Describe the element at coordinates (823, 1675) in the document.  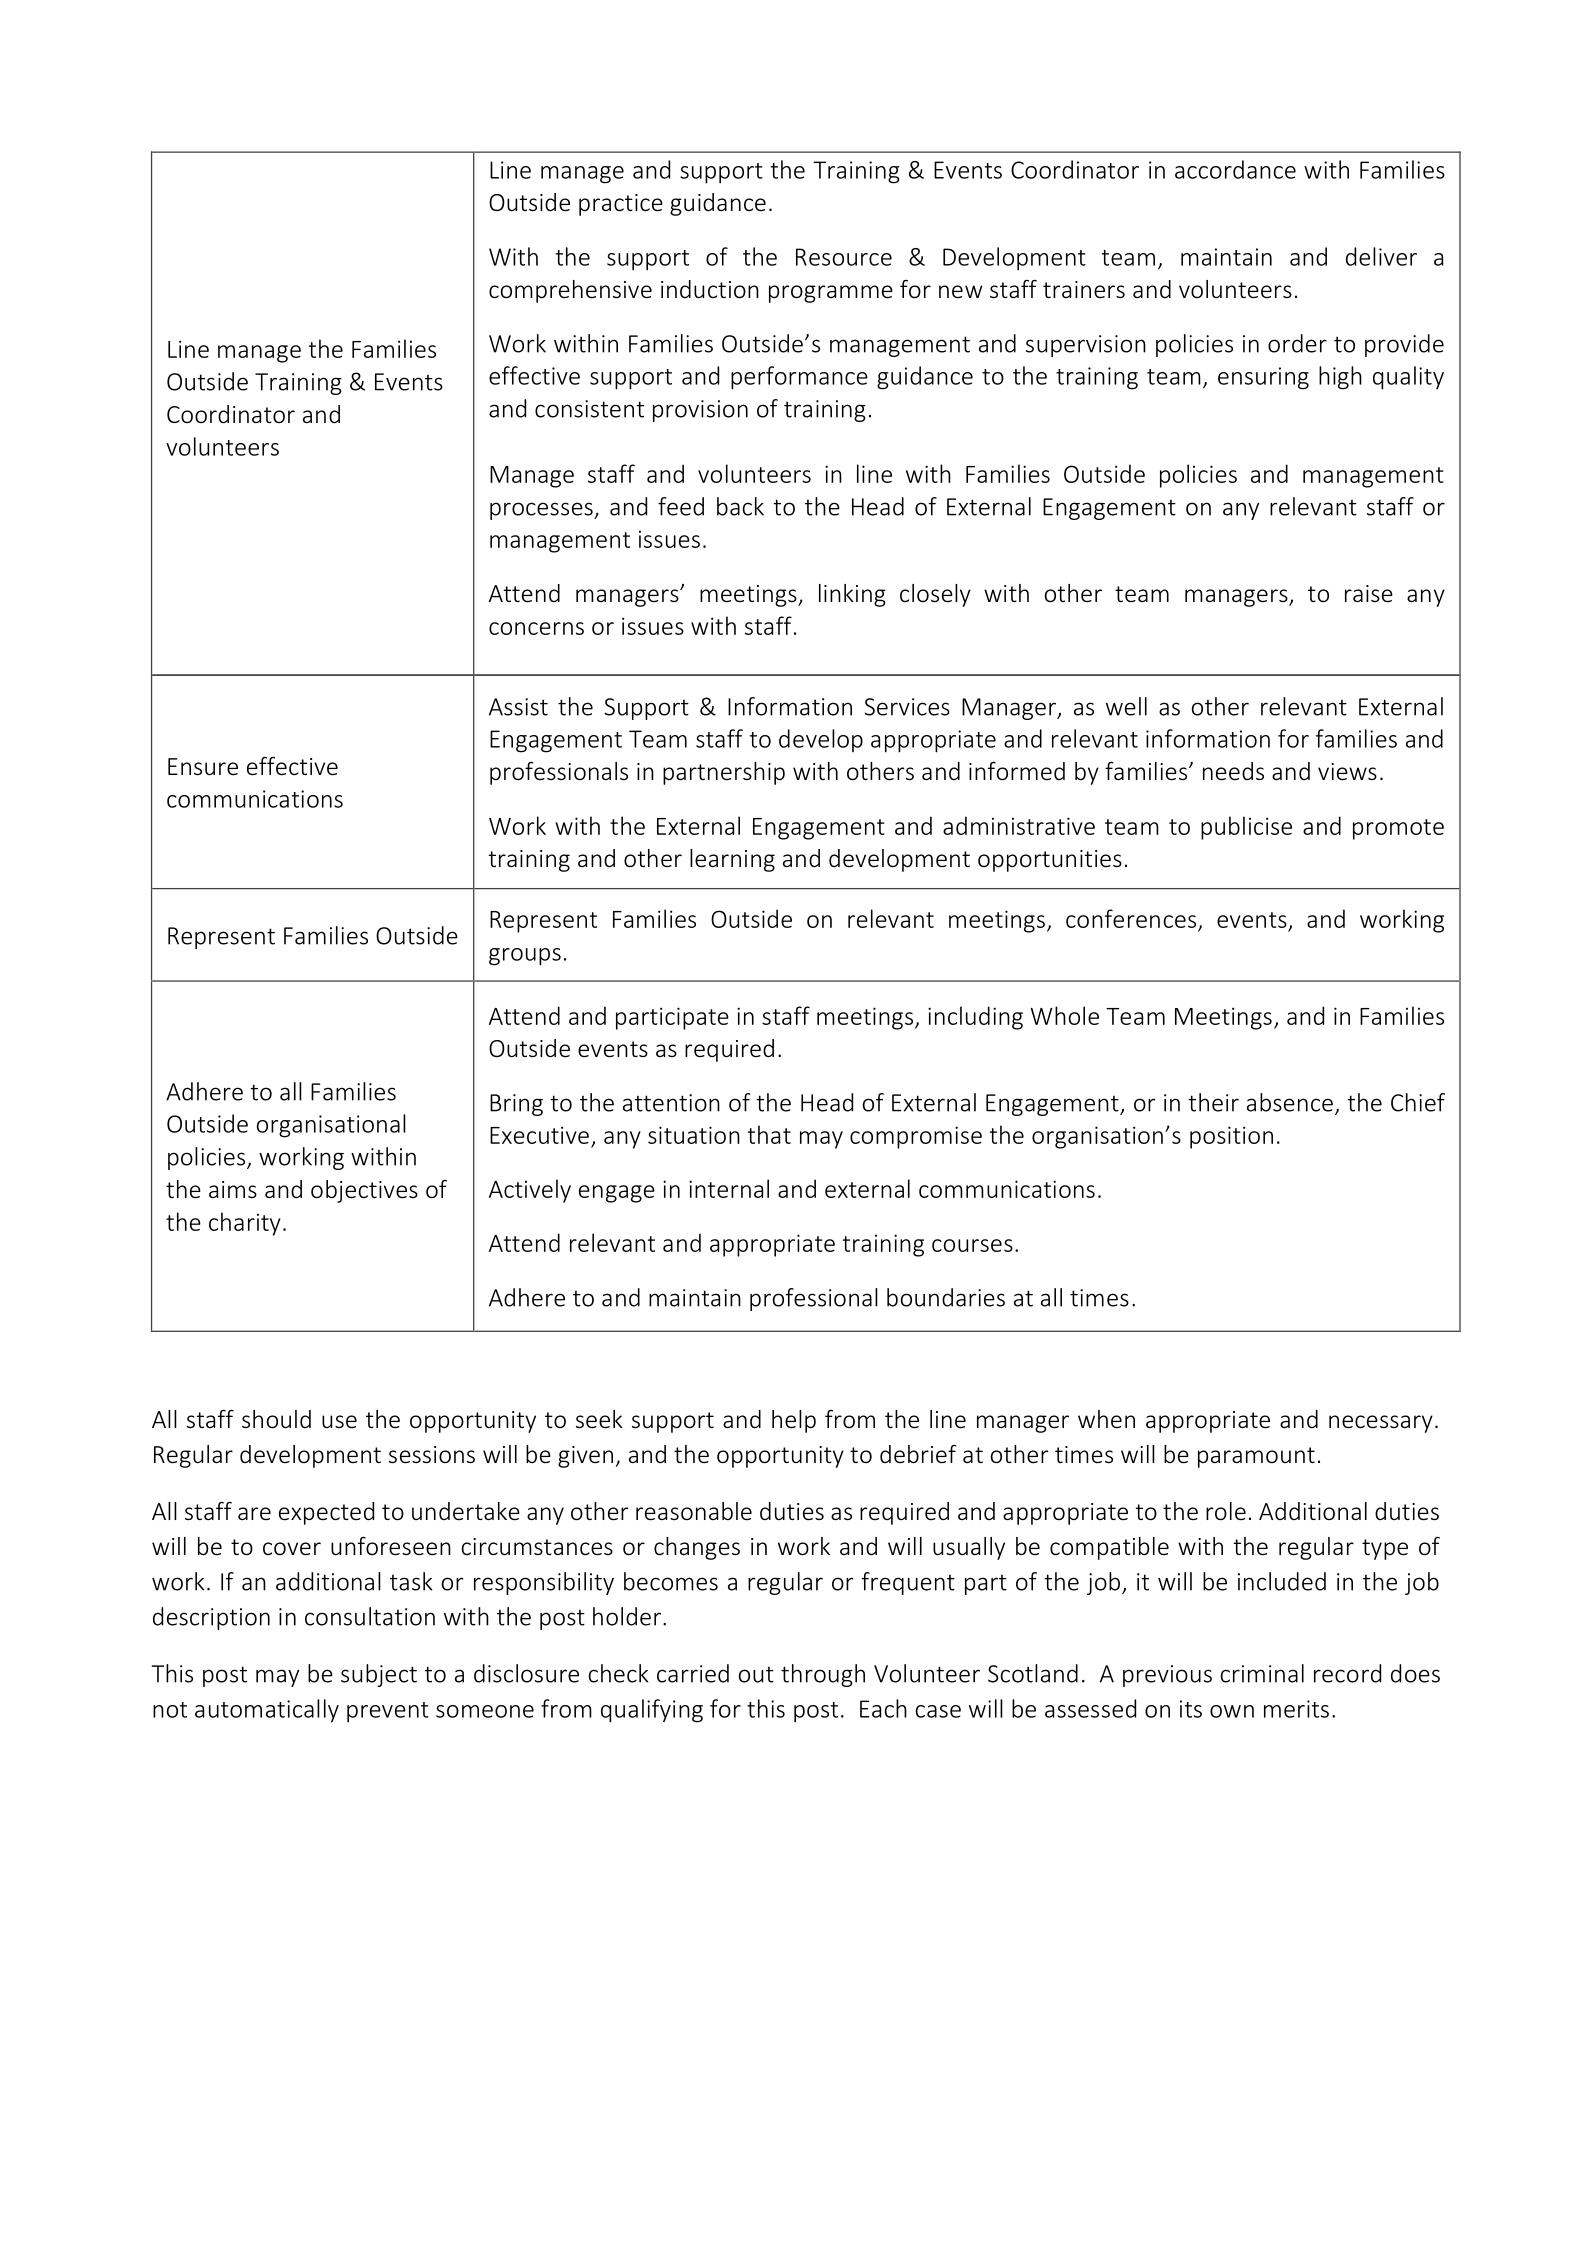
I see `through` at that location.
